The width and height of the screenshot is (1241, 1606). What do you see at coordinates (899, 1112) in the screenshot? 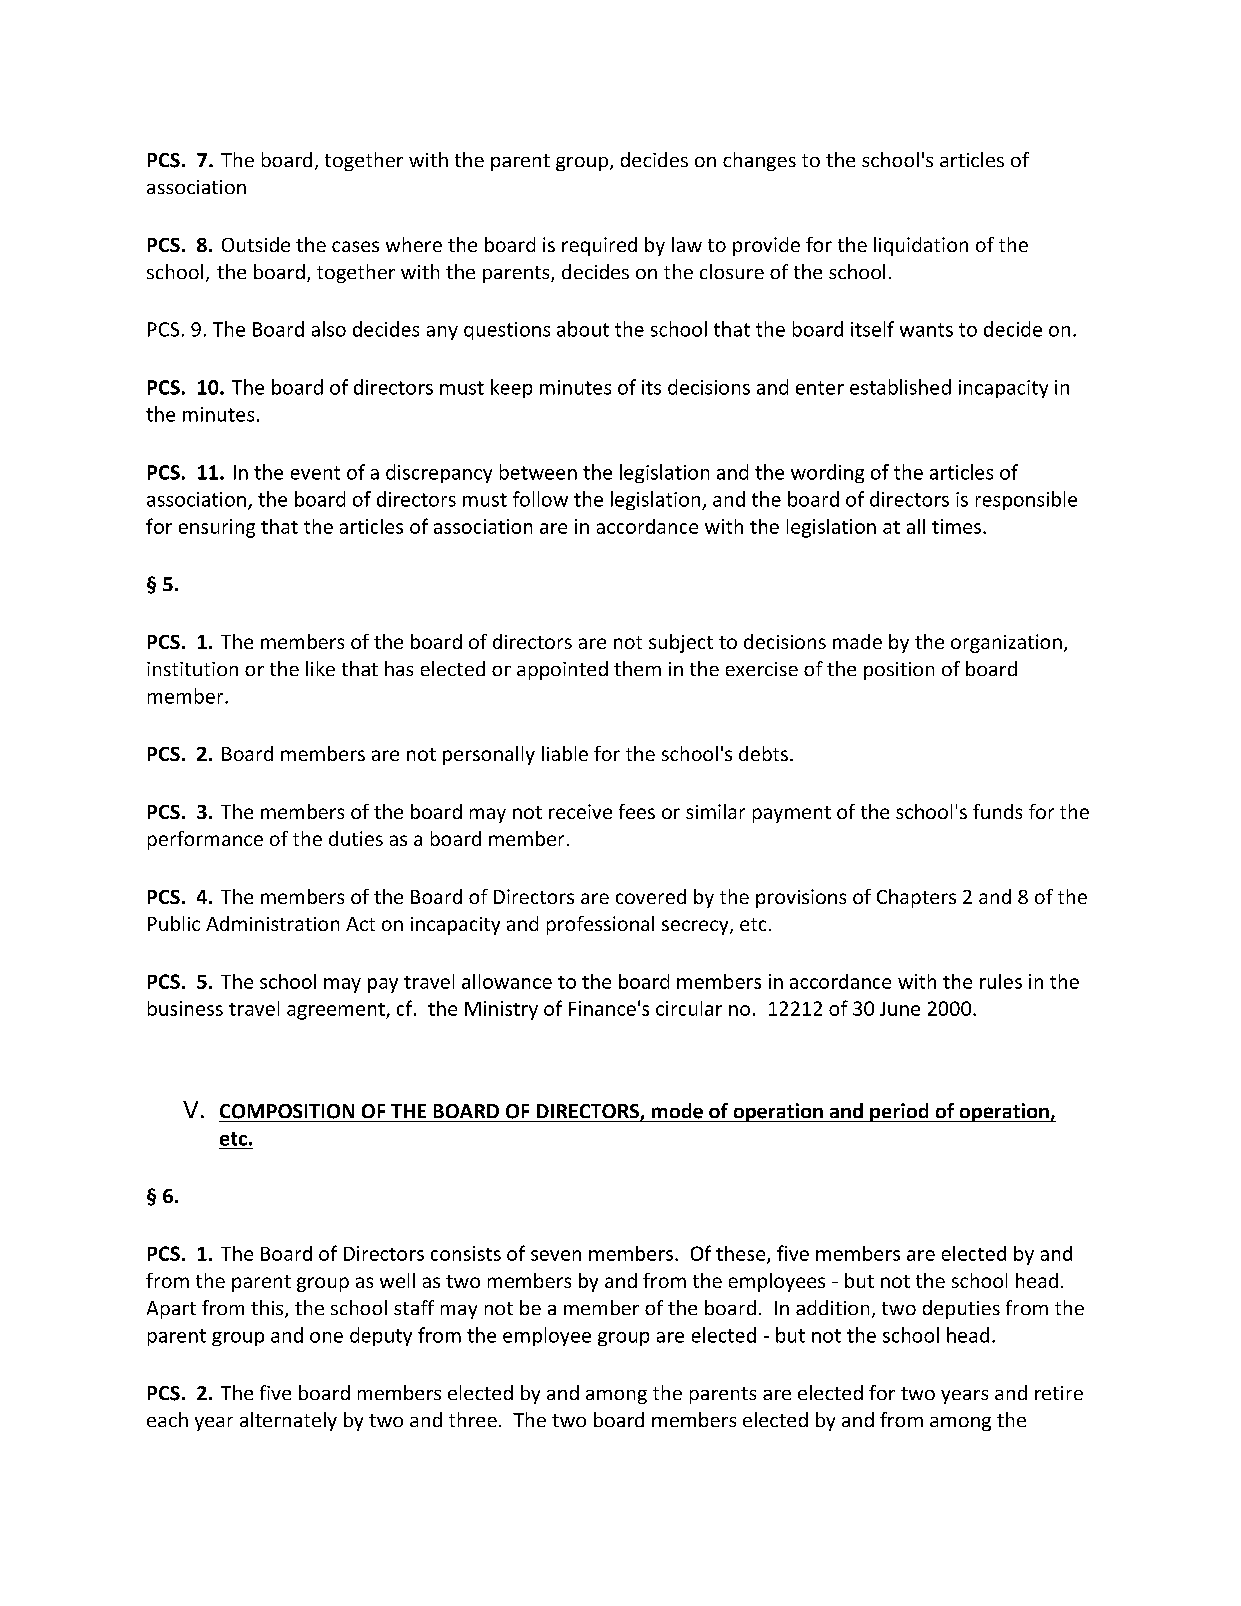
I see `period` at bounding box center [899, 1112].
